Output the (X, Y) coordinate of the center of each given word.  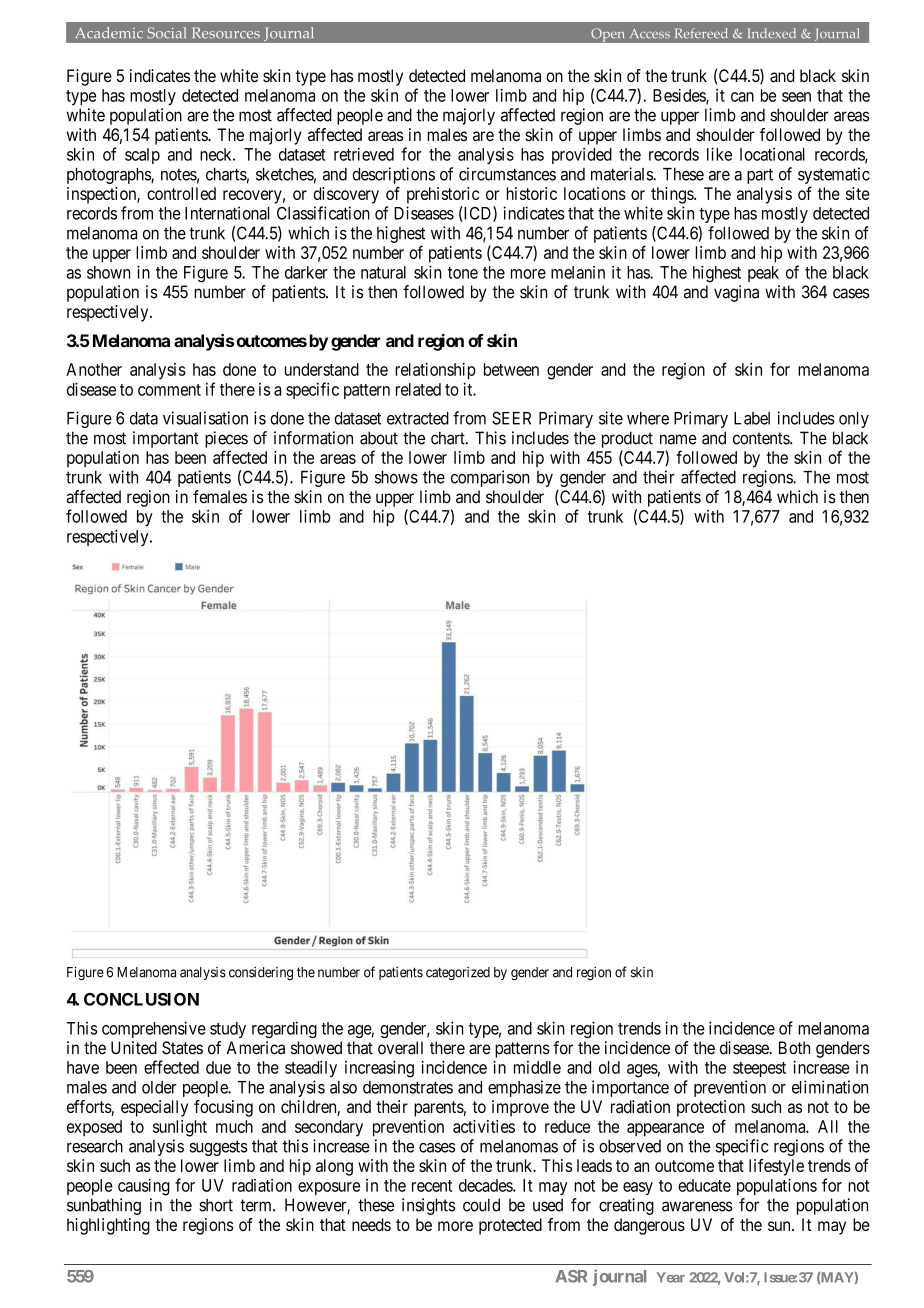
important (166, 439)
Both (794, 1048)
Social (166, 33)
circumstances (507, 174)
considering (261, 973)
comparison (490, 478)
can (742, 97)
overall (400, 1048)
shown (109, 272)
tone (463, 273)
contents (762, 438)
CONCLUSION (141, 999)
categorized (458, 973)
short (216, 1205)
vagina (736, 293)
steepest (759, 1069)
